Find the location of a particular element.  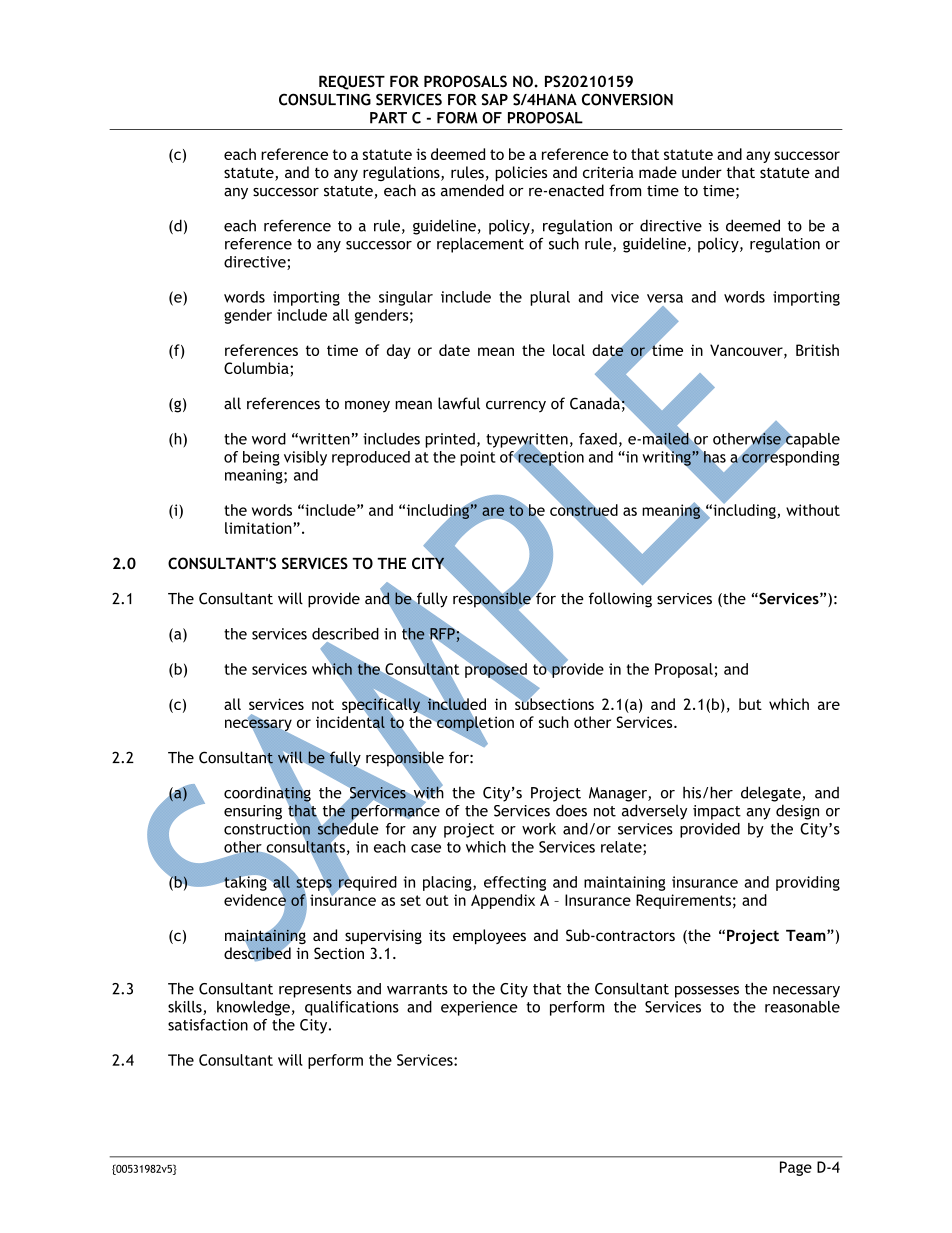

Columbia is located at coordinates (257, 369).
